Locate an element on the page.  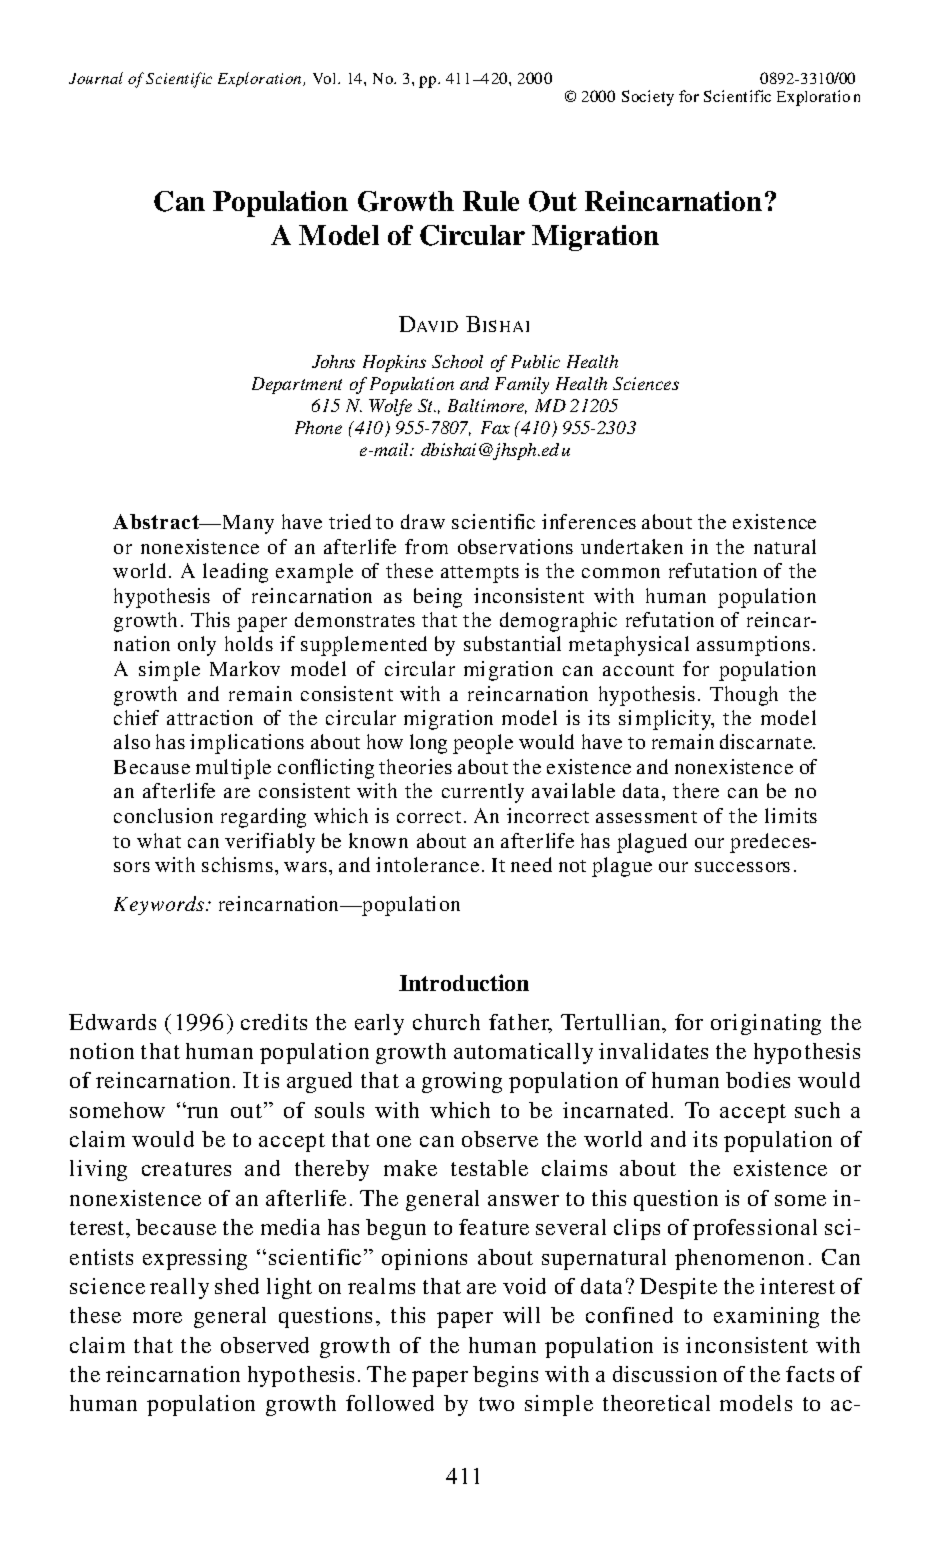
undertaken is located at coordinates (632, 546).
